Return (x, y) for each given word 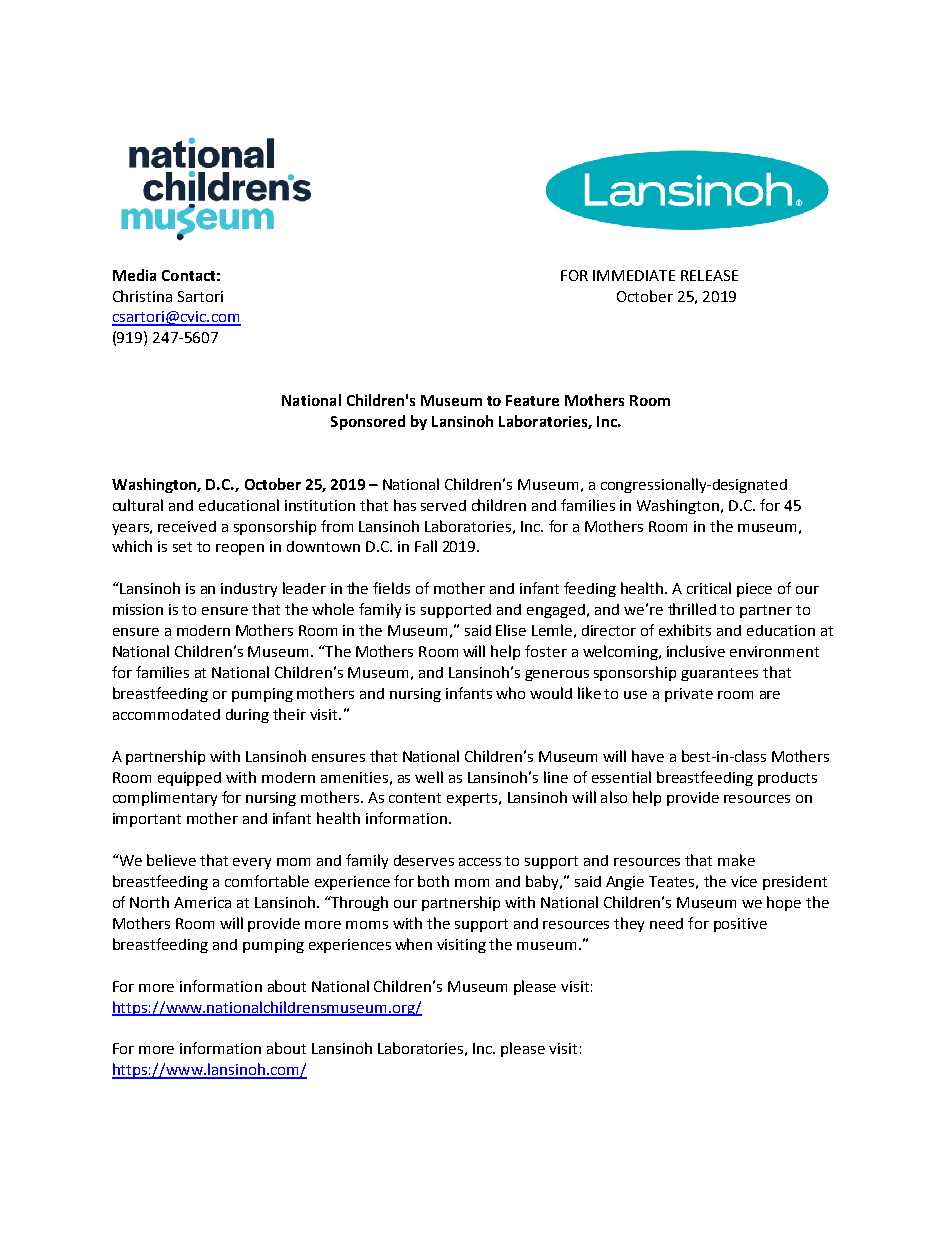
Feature (532, 400)
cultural (138, 505)
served (443, 505)
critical (709, 588)
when (413, 944)
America (202, 902)
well (429, 777)
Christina (142, 296)
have (648, 756)
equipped (189, 779)
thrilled (692, 609)
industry (249, 590)
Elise (511, 630)
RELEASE (709, 275)
